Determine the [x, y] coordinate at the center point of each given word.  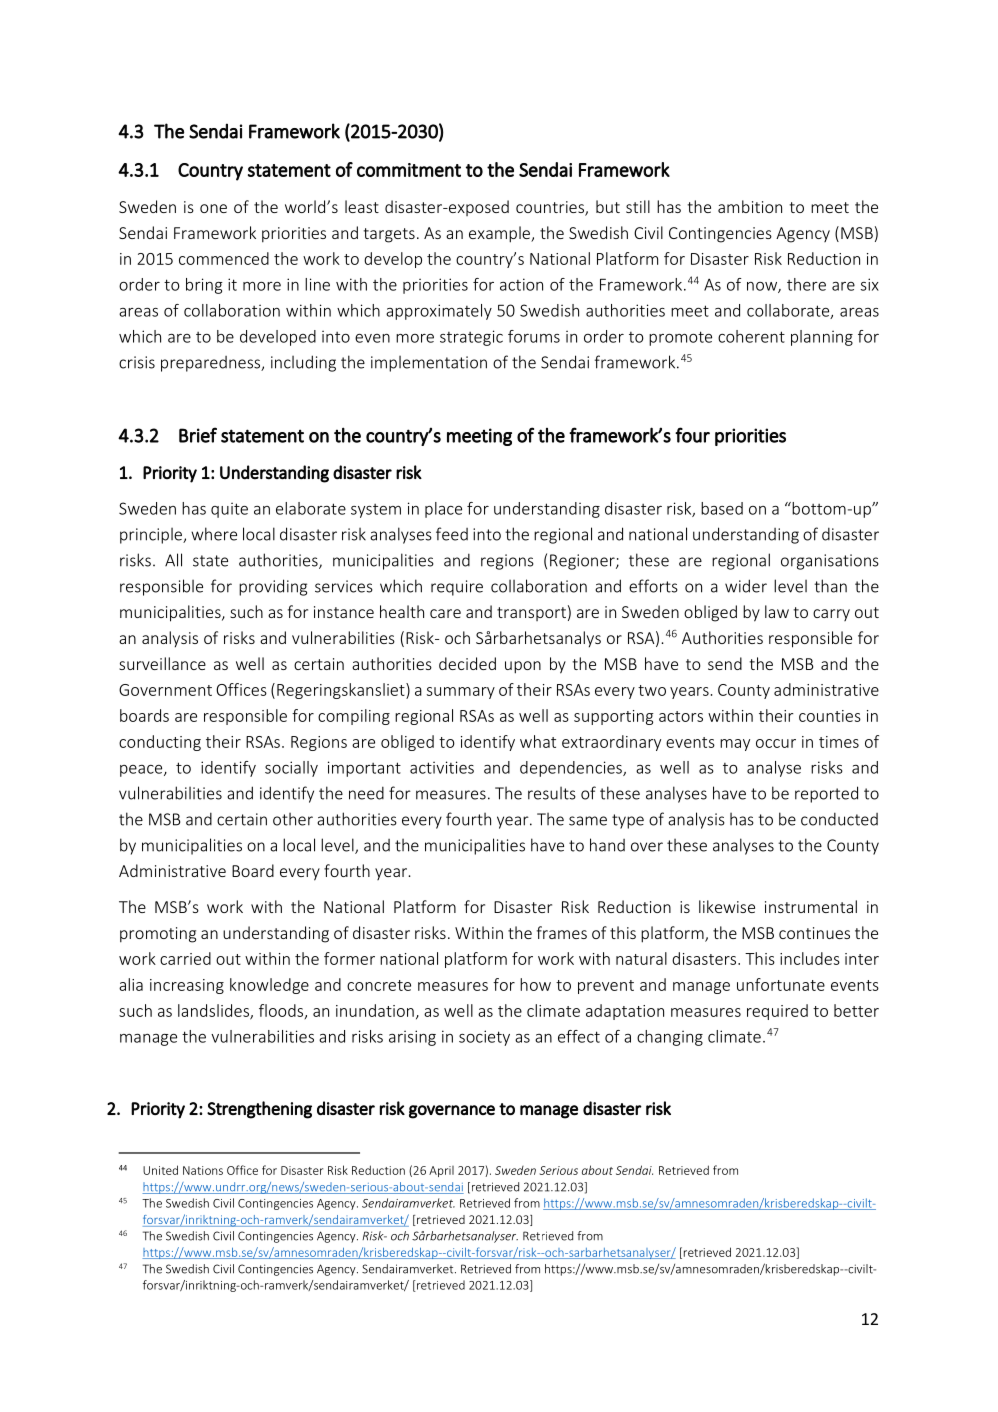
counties [830, 716]
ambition [750, 206]
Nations [203, 1170]
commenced [224, 258]
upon [523, 667]
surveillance [162, 663]
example [500, 234]
